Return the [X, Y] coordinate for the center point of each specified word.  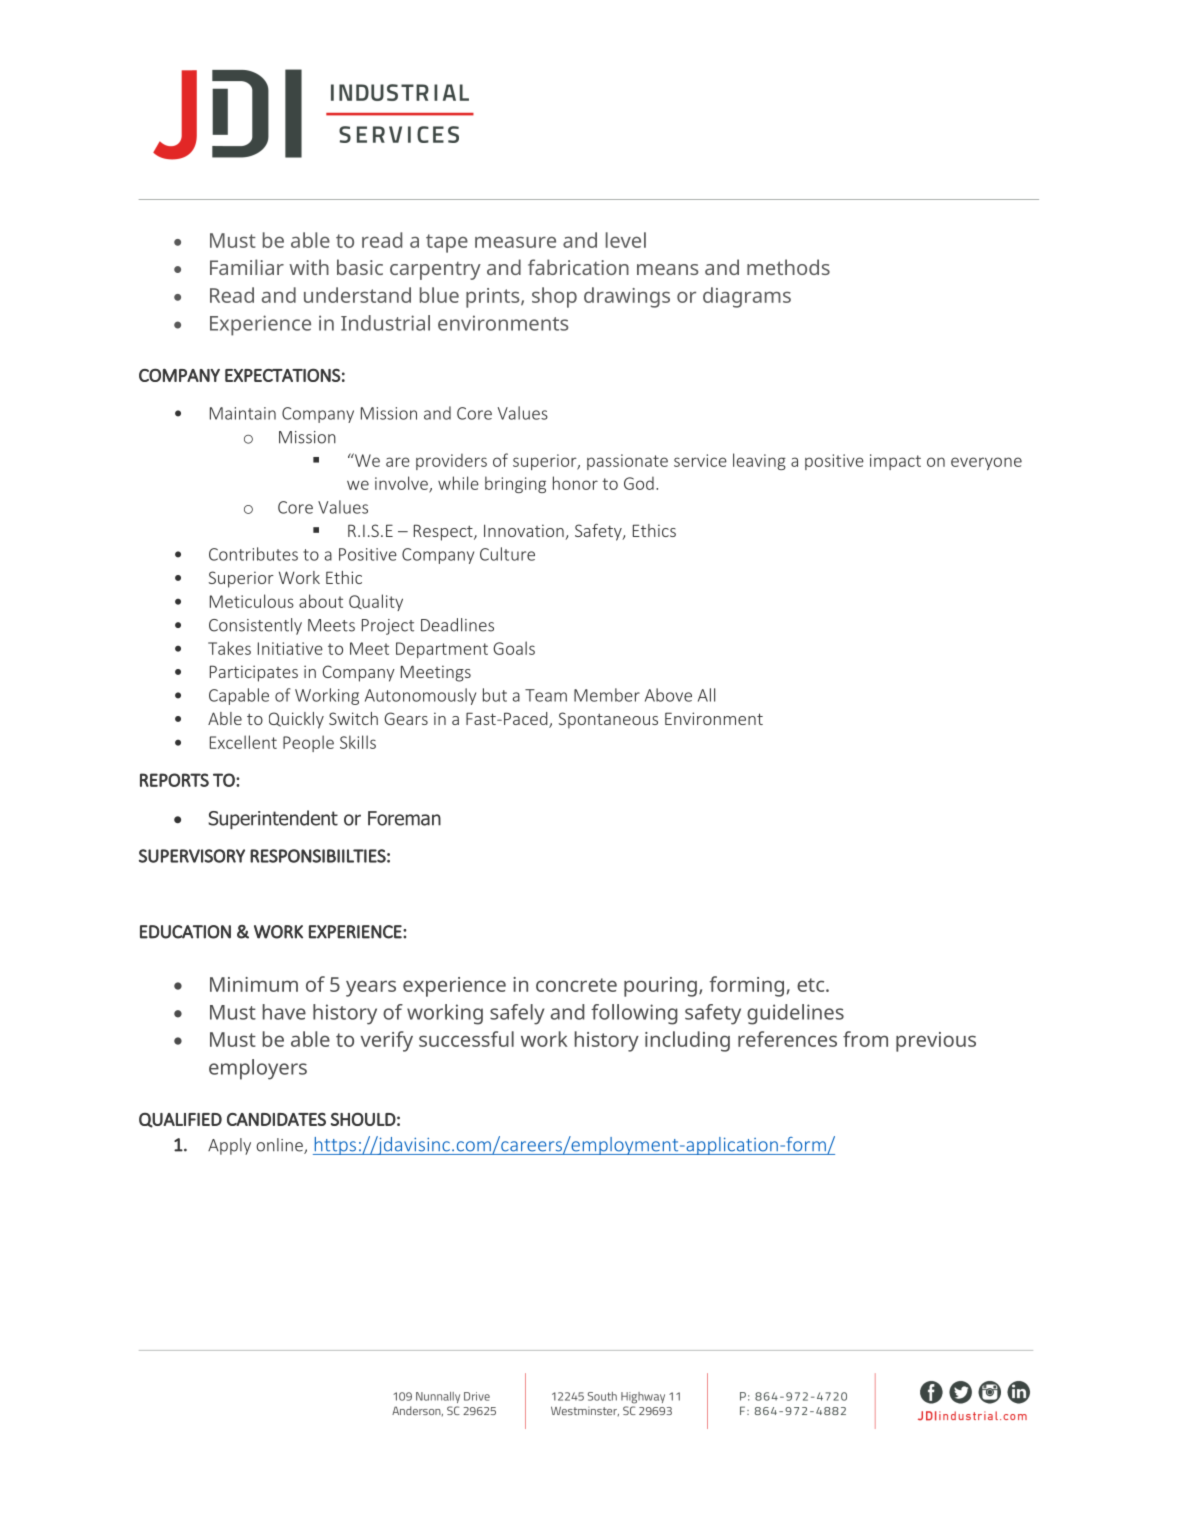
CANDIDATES [276, 1119]
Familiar [247, 267]
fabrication [578, 267]
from [865, 1039]
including [687, 1041]
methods [788, 267]
